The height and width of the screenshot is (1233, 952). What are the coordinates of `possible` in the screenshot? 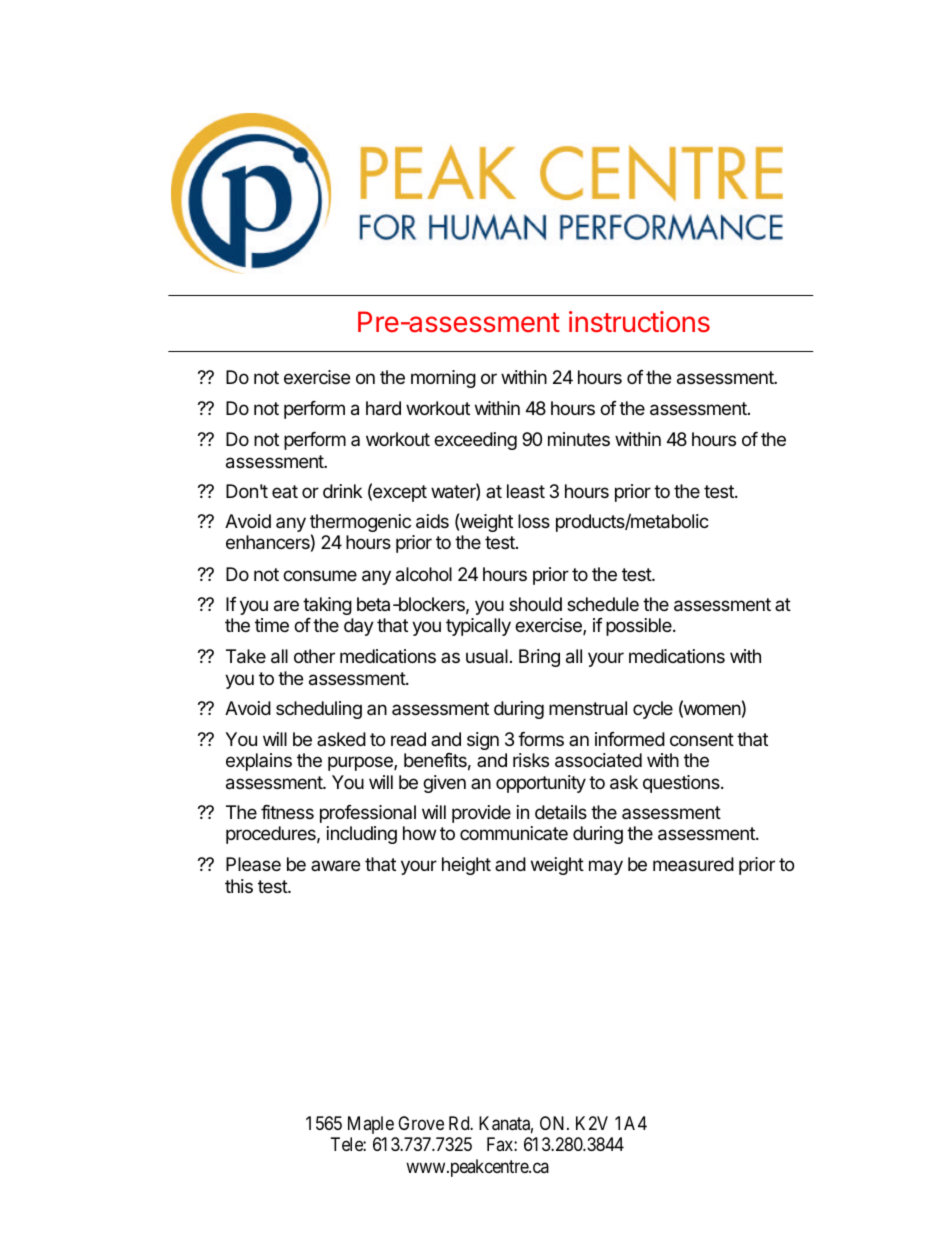 It's located at (640, 627).
